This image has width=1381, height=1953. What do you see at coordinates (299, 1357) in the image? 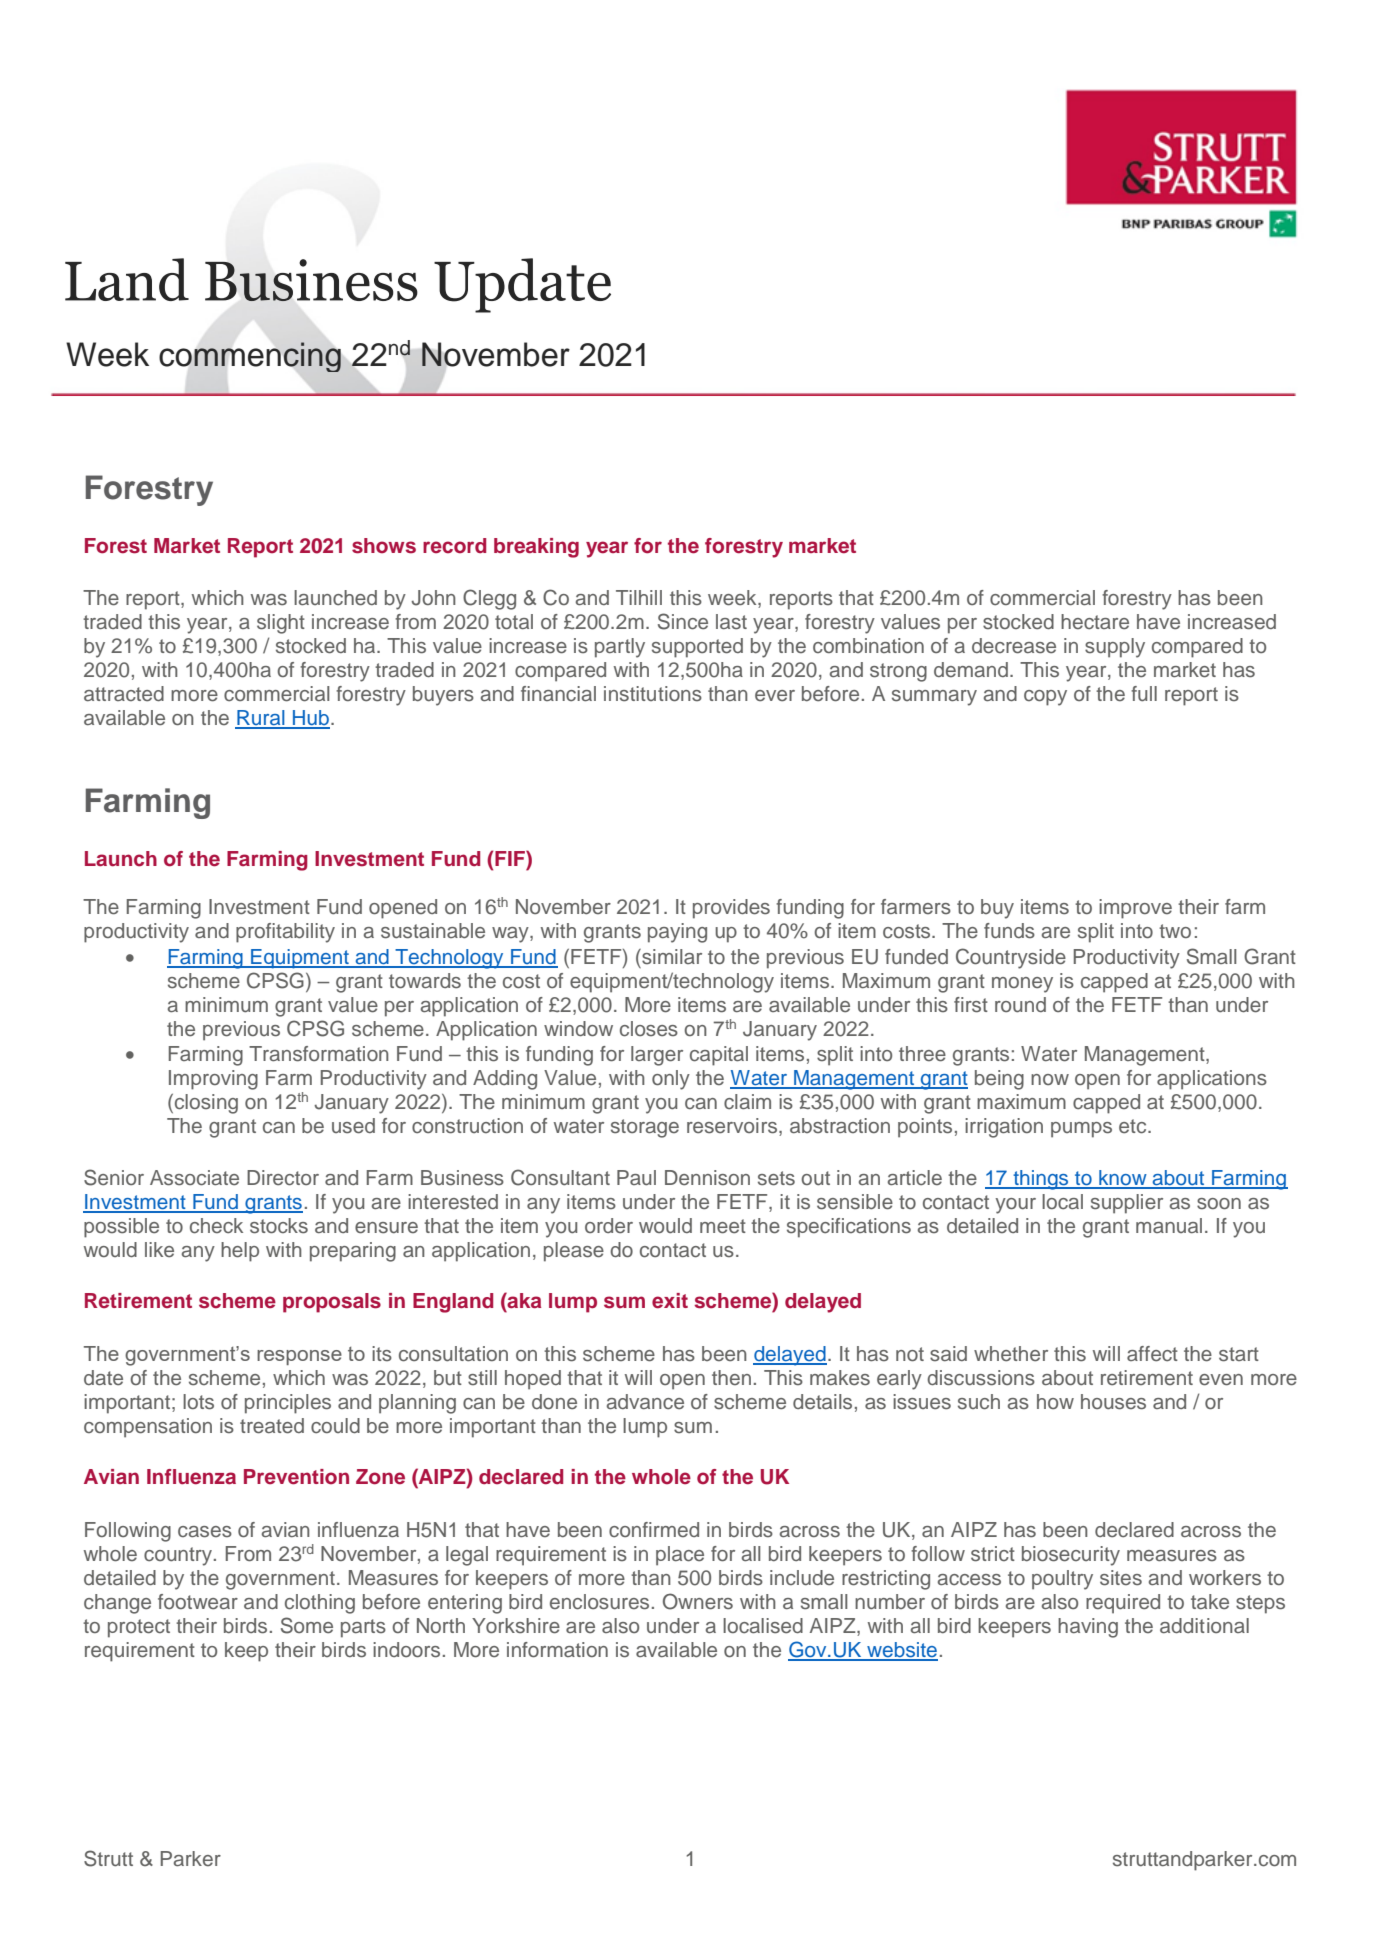
I see `response` at bounding box center [299, 1357].
